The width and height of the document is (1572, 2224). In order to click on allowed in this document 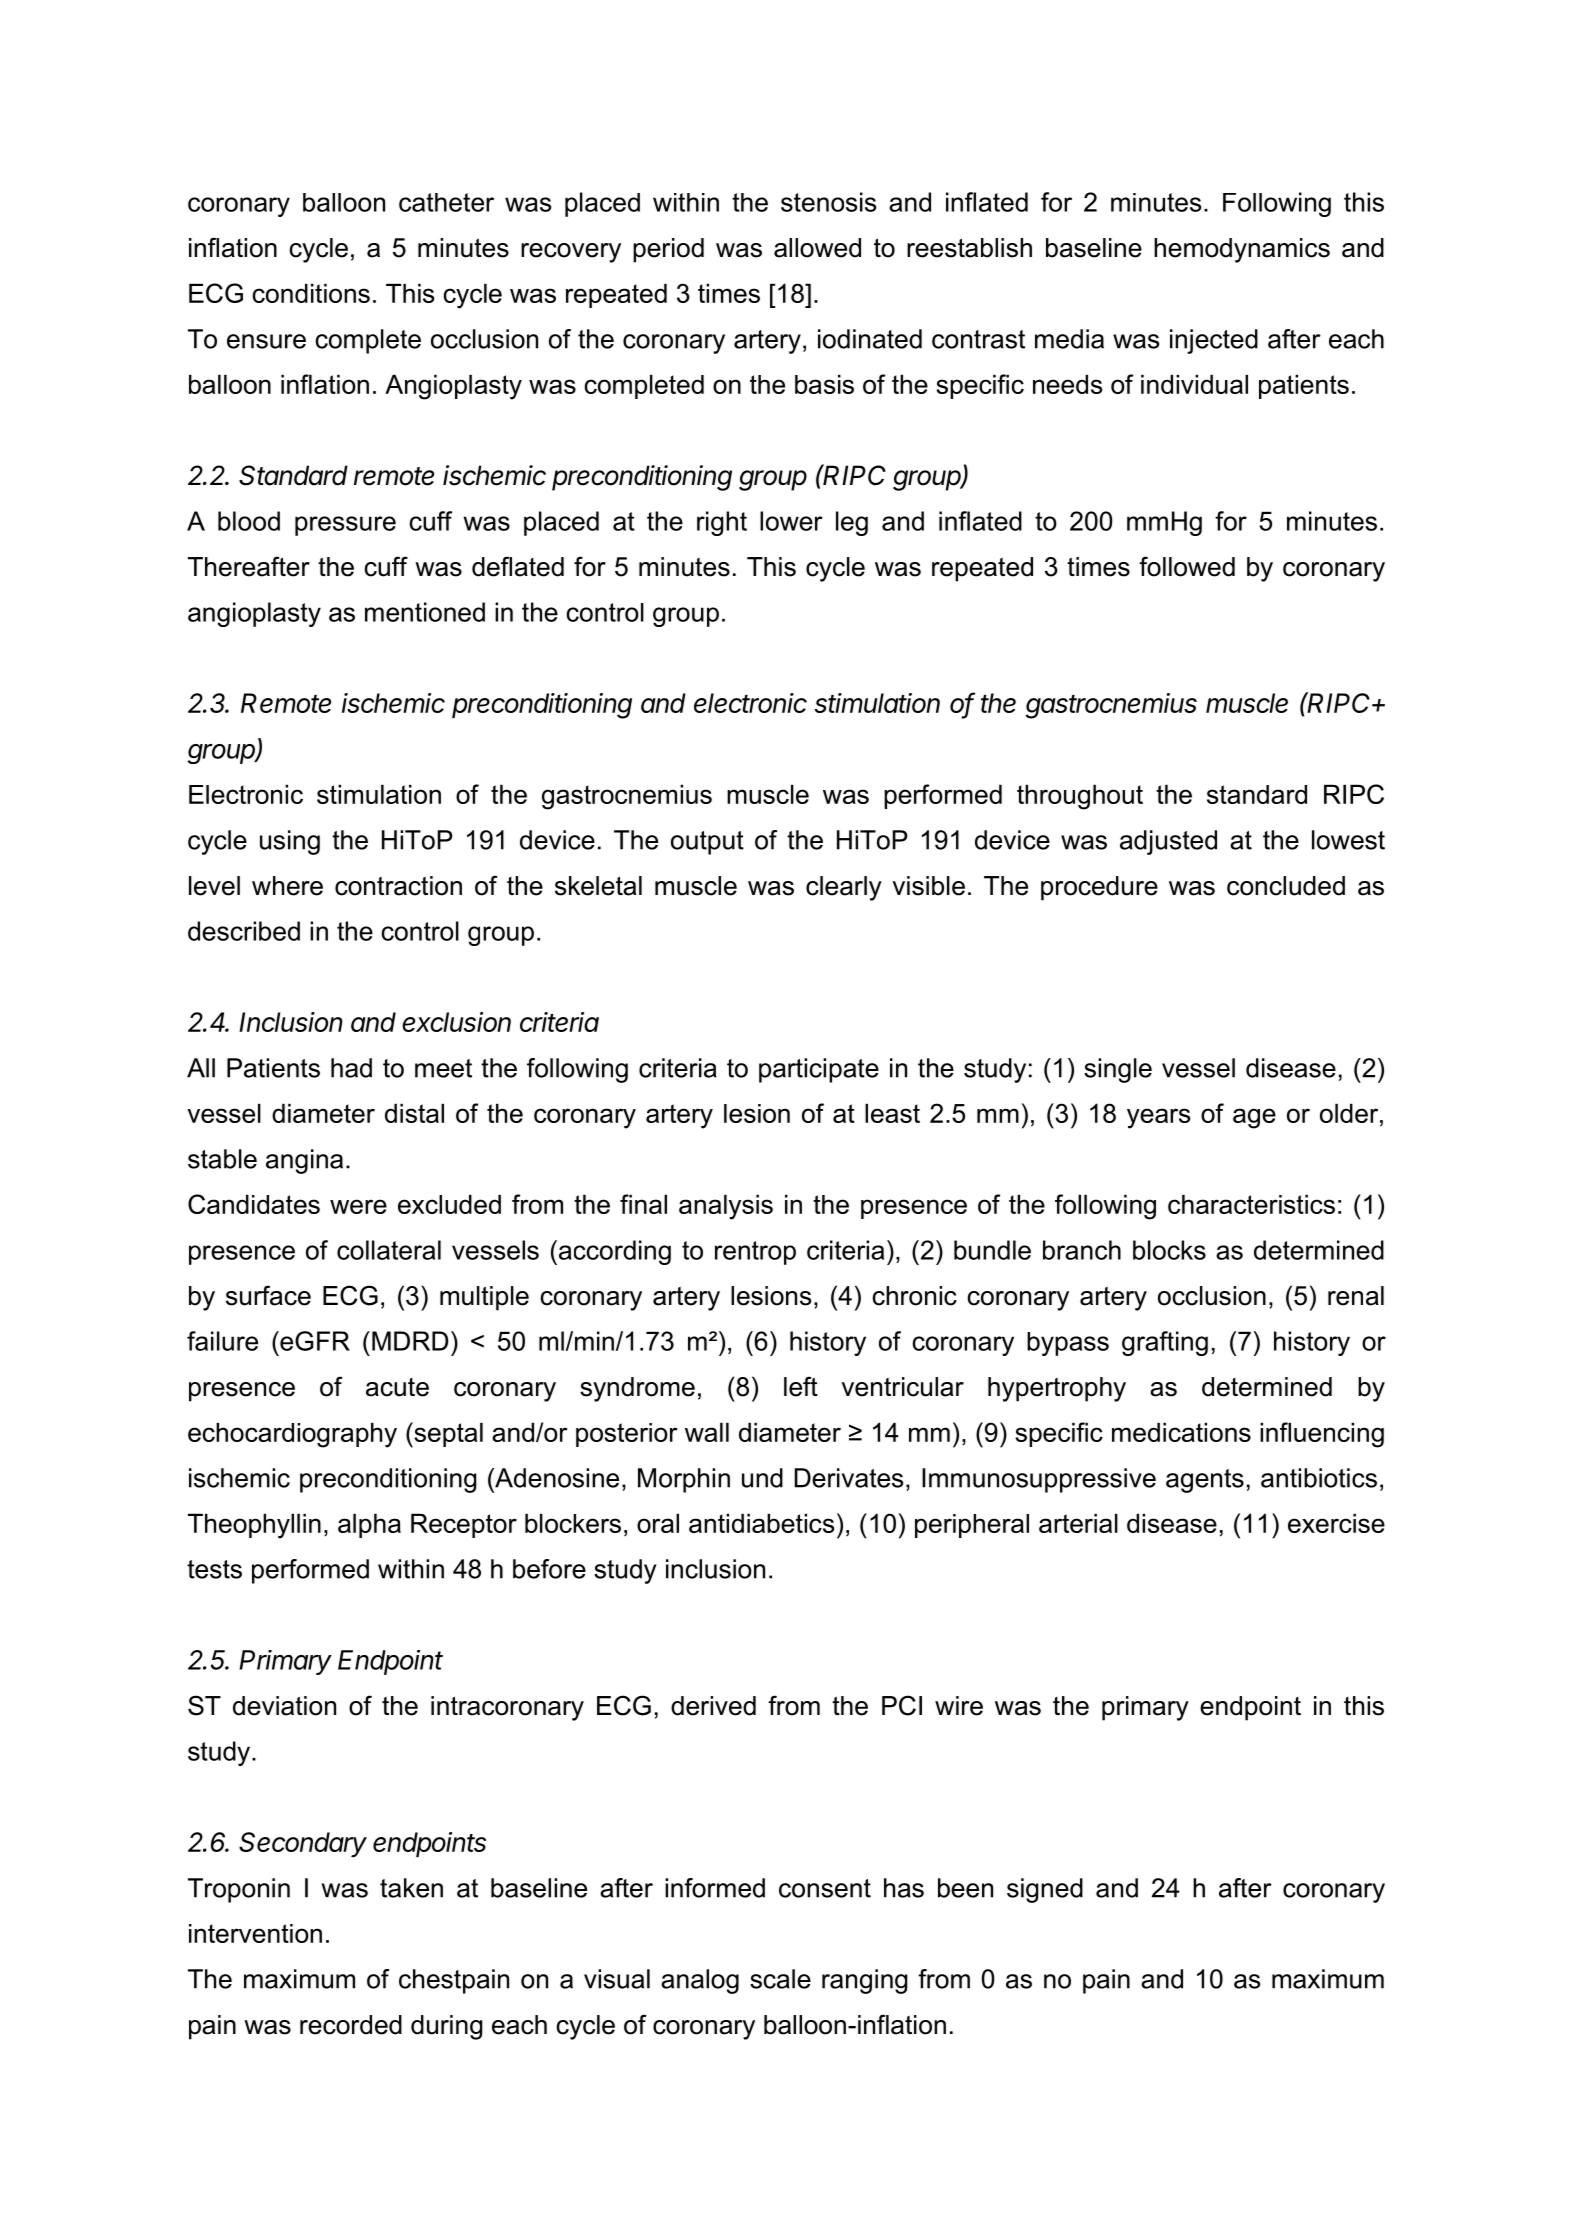, I will do `click(817, 248)`.
